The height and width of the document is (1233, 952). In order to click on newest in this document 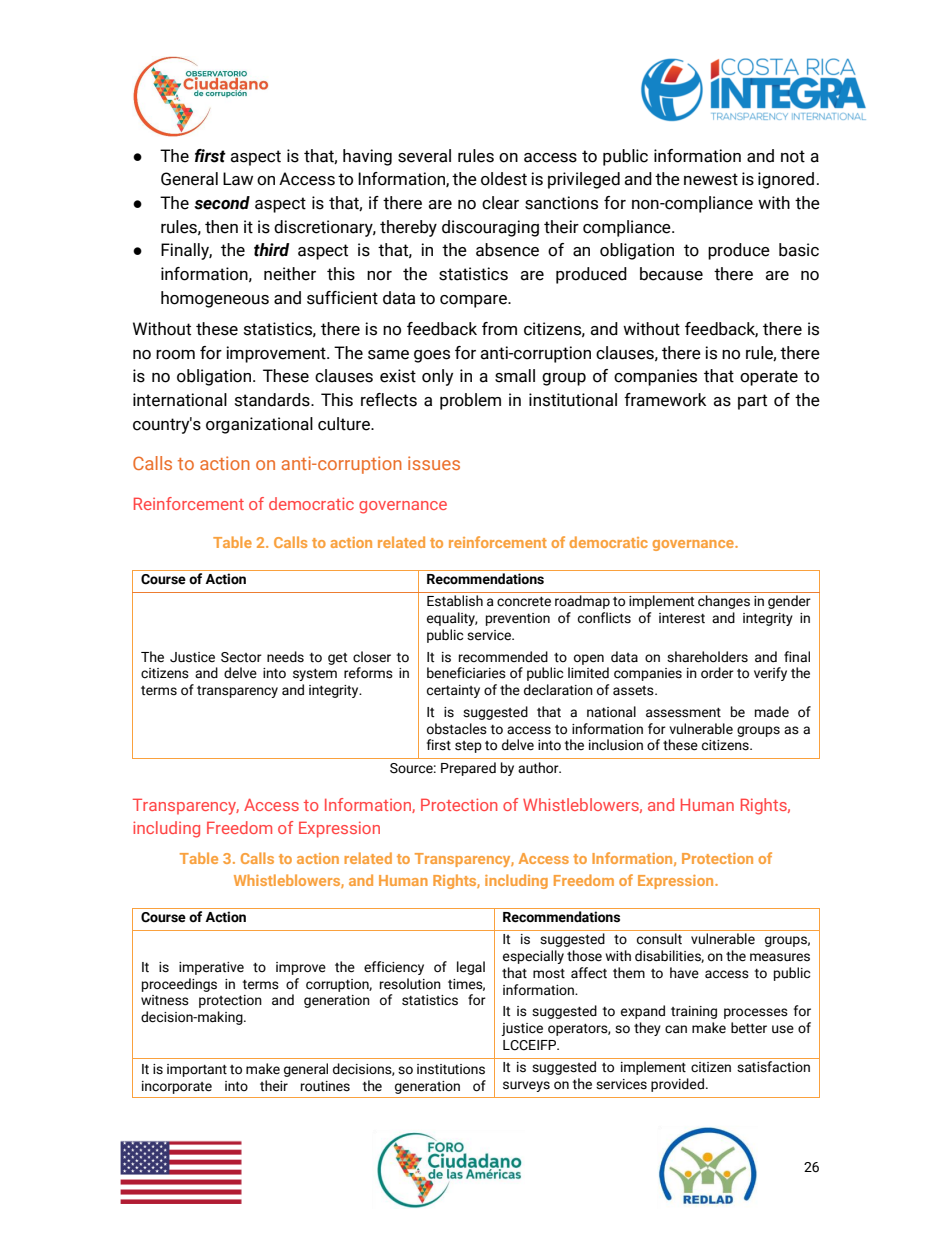, I will do `click(711, 179)`.
